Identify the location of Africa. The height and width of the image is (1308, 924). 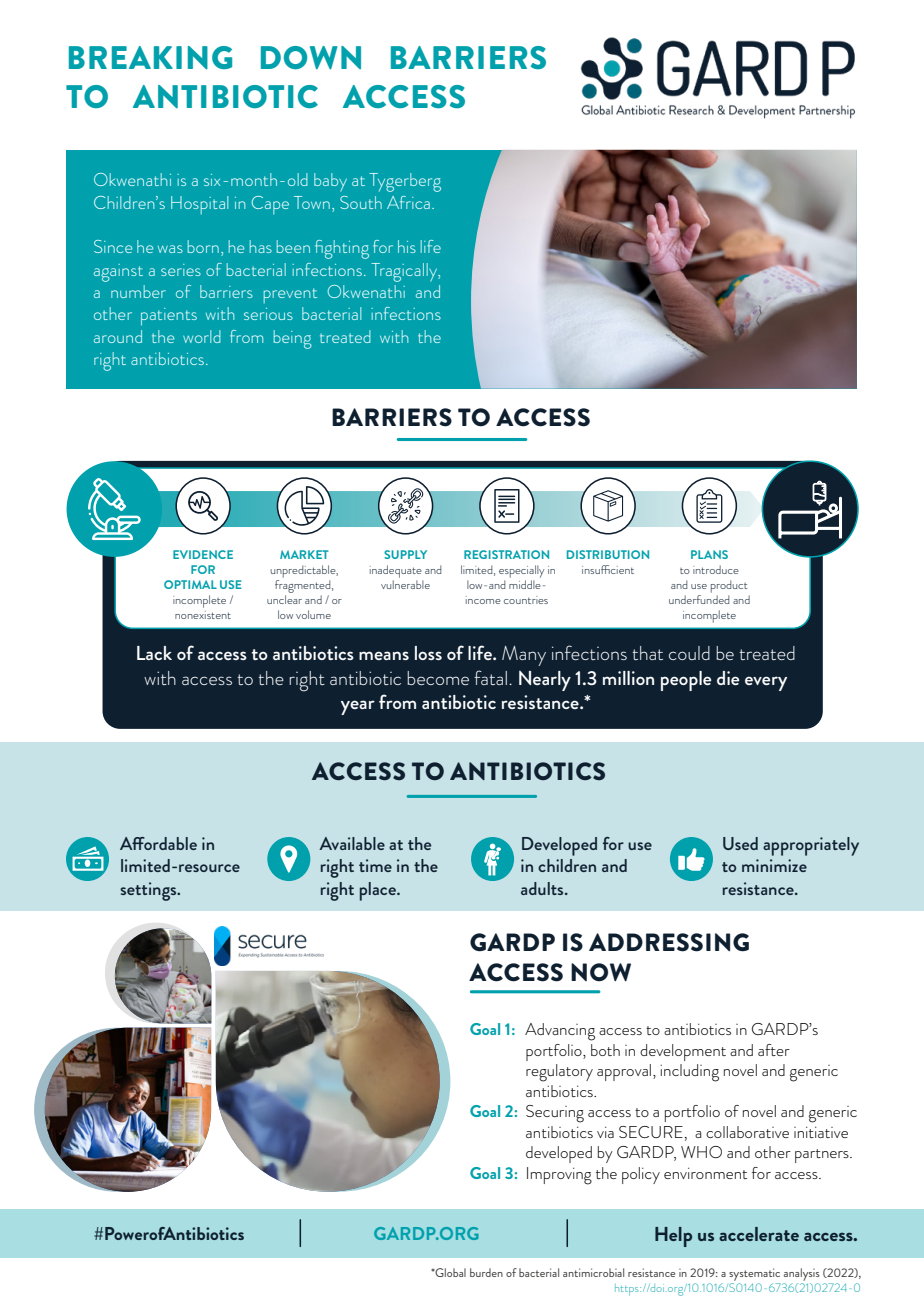
(408, 202).
